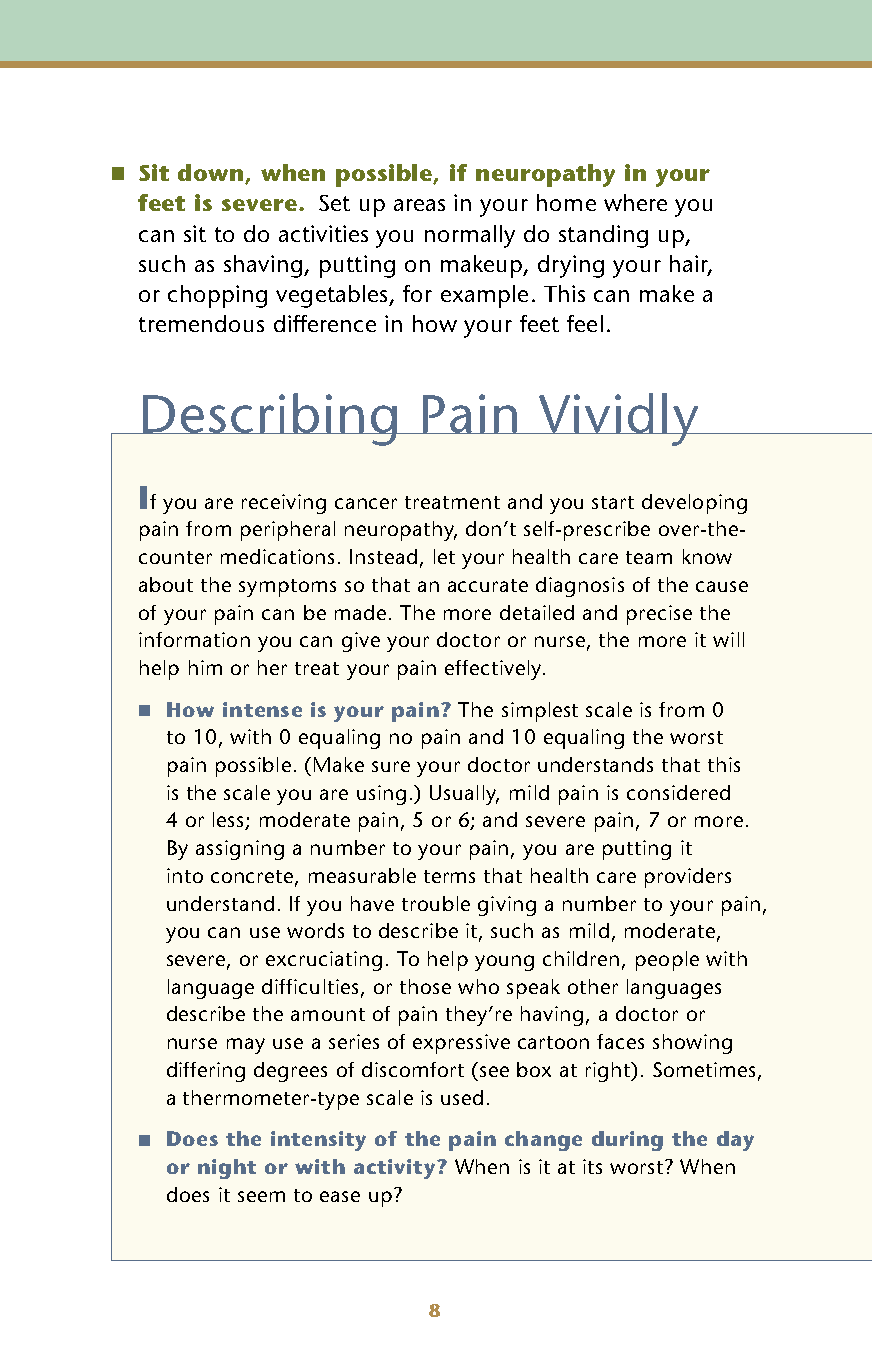 This screenshot has width=872, height=1372. Describe the element at coordinates (635, 202) in the screenshot. I see `where` at that location.
